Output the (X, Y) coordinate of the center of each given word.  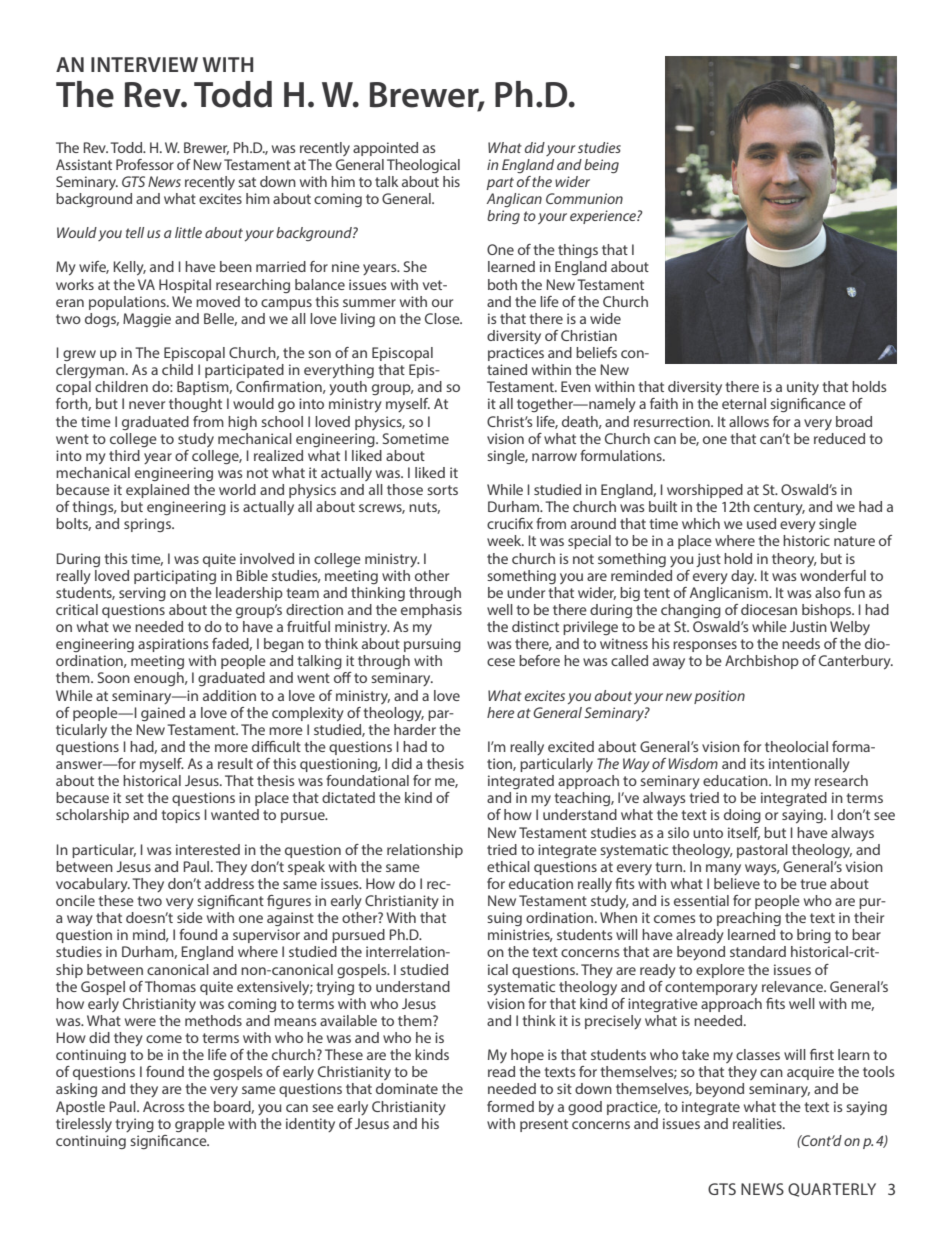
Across (163, 1106)
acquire (810, 1073)
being (601, 166)
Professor (145, 164)
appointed (385, 149)
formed (510, 1106)
